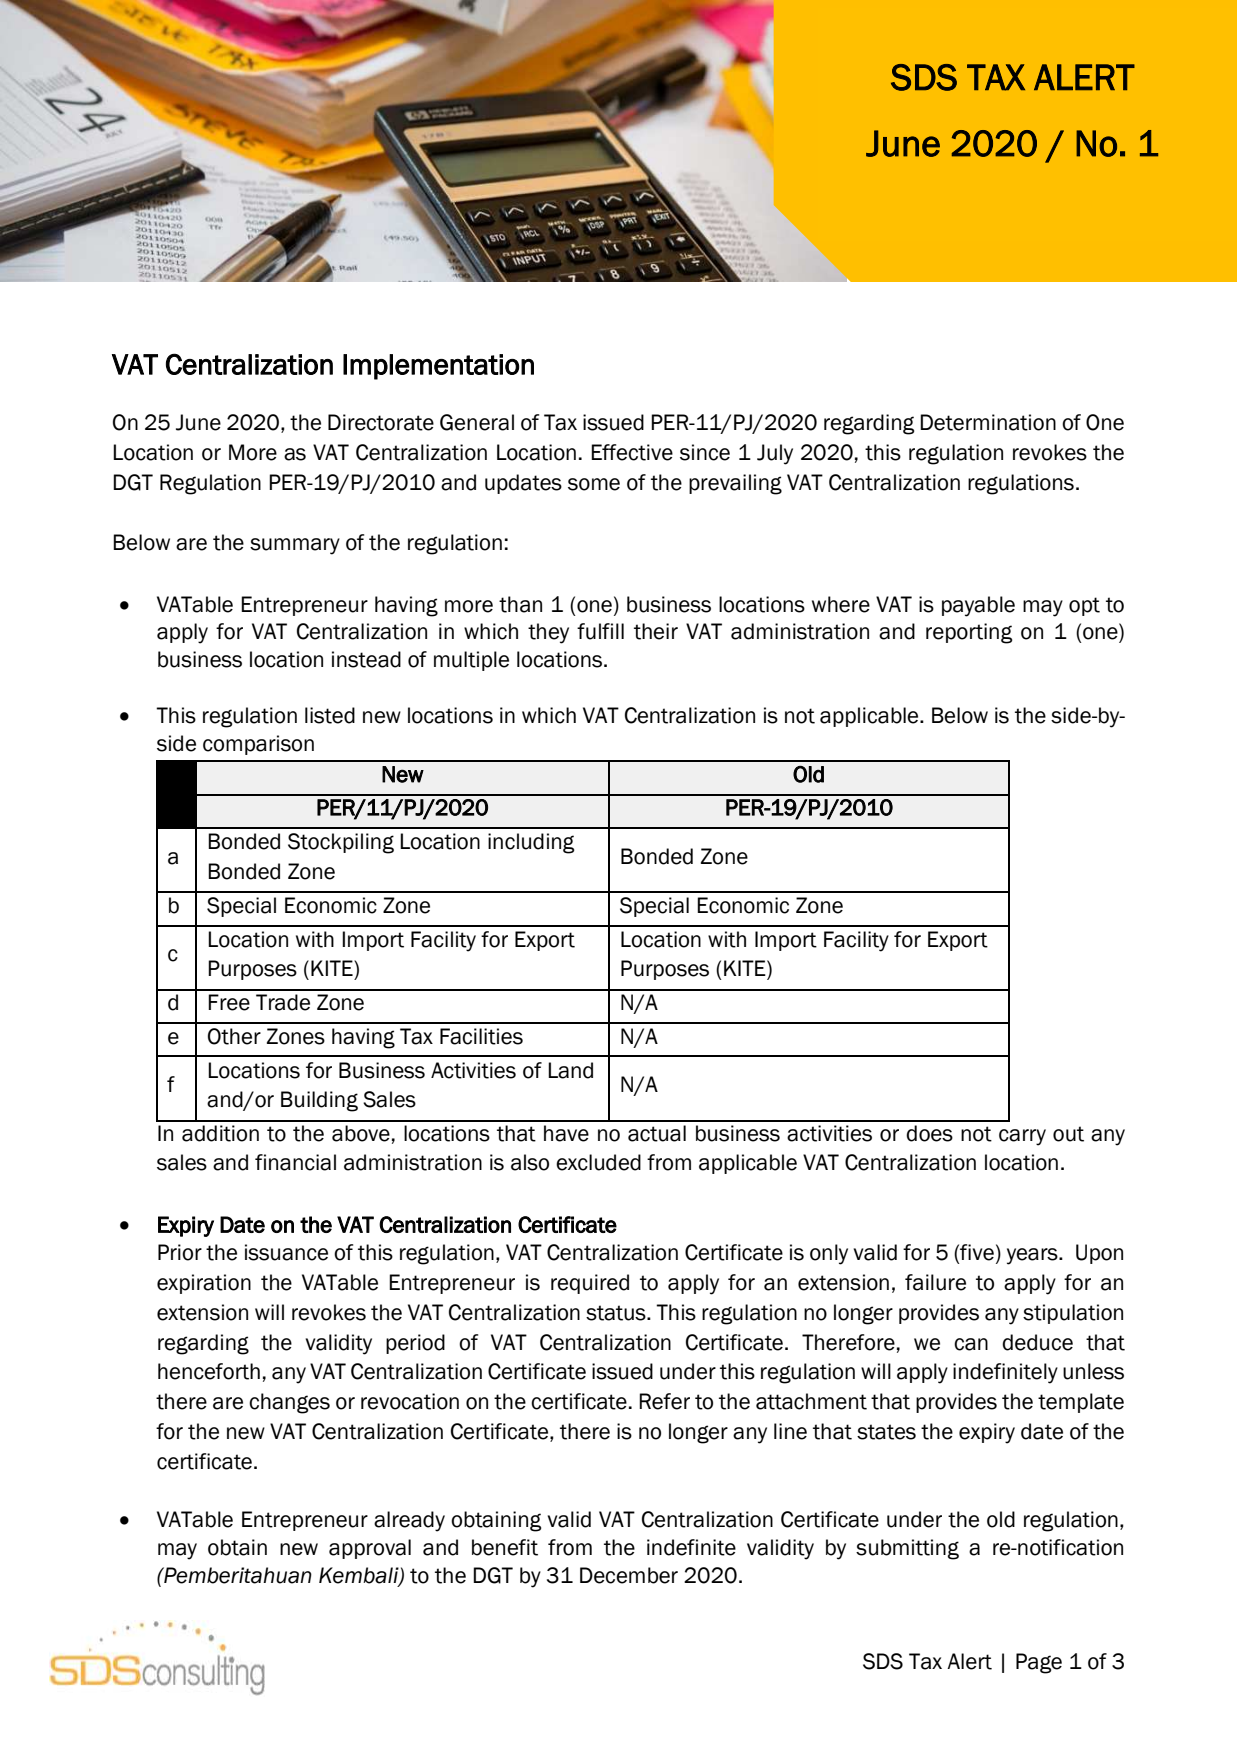 This document has width=1237, height=1750. Describe the element at coordinates (370, 1549) in the document. I see `approval` at that location.
